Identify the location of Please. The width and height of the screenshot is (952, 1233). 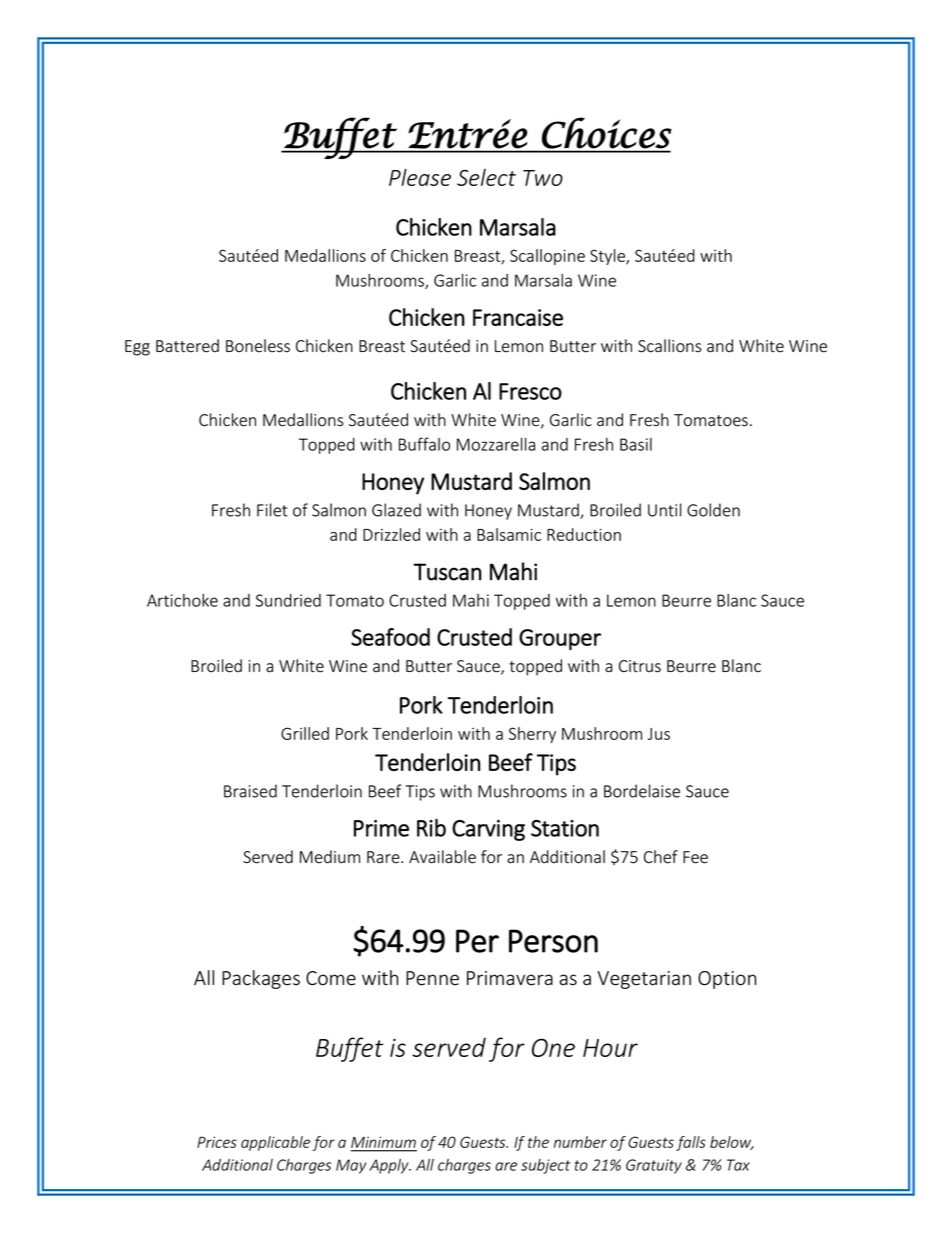
(420, 177).
